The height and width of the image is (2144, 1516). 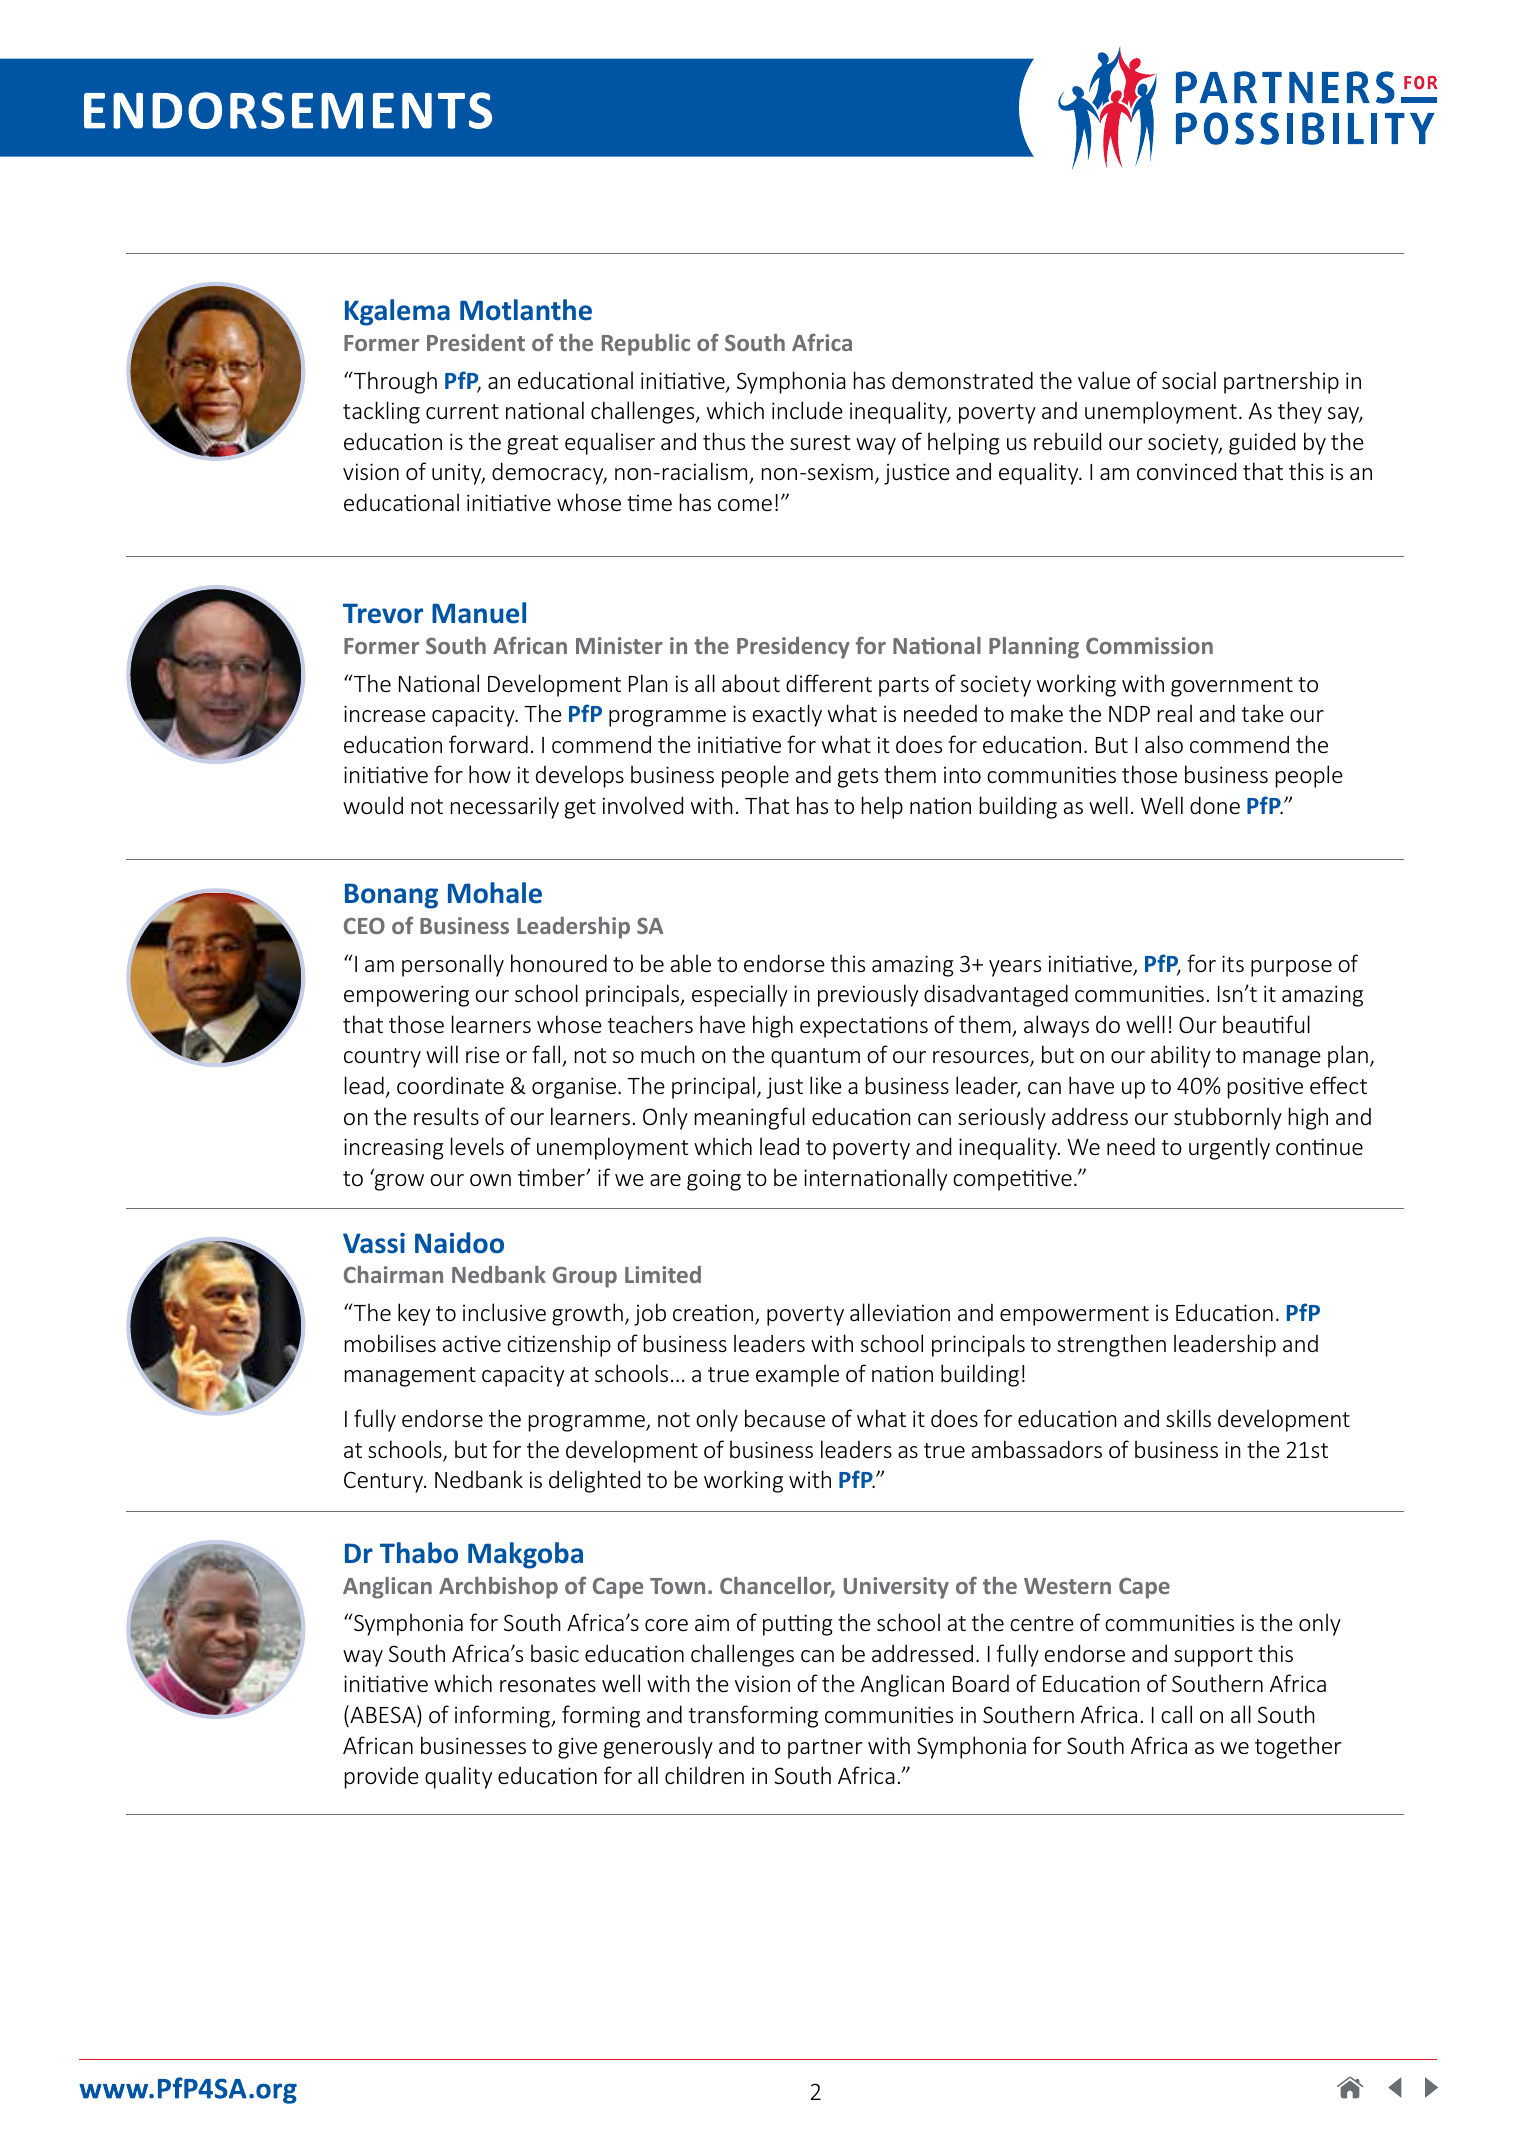 What do you see at coordinates (548, 1684) in the image?
I see `resonates` at bounding box center [548, 1684].
